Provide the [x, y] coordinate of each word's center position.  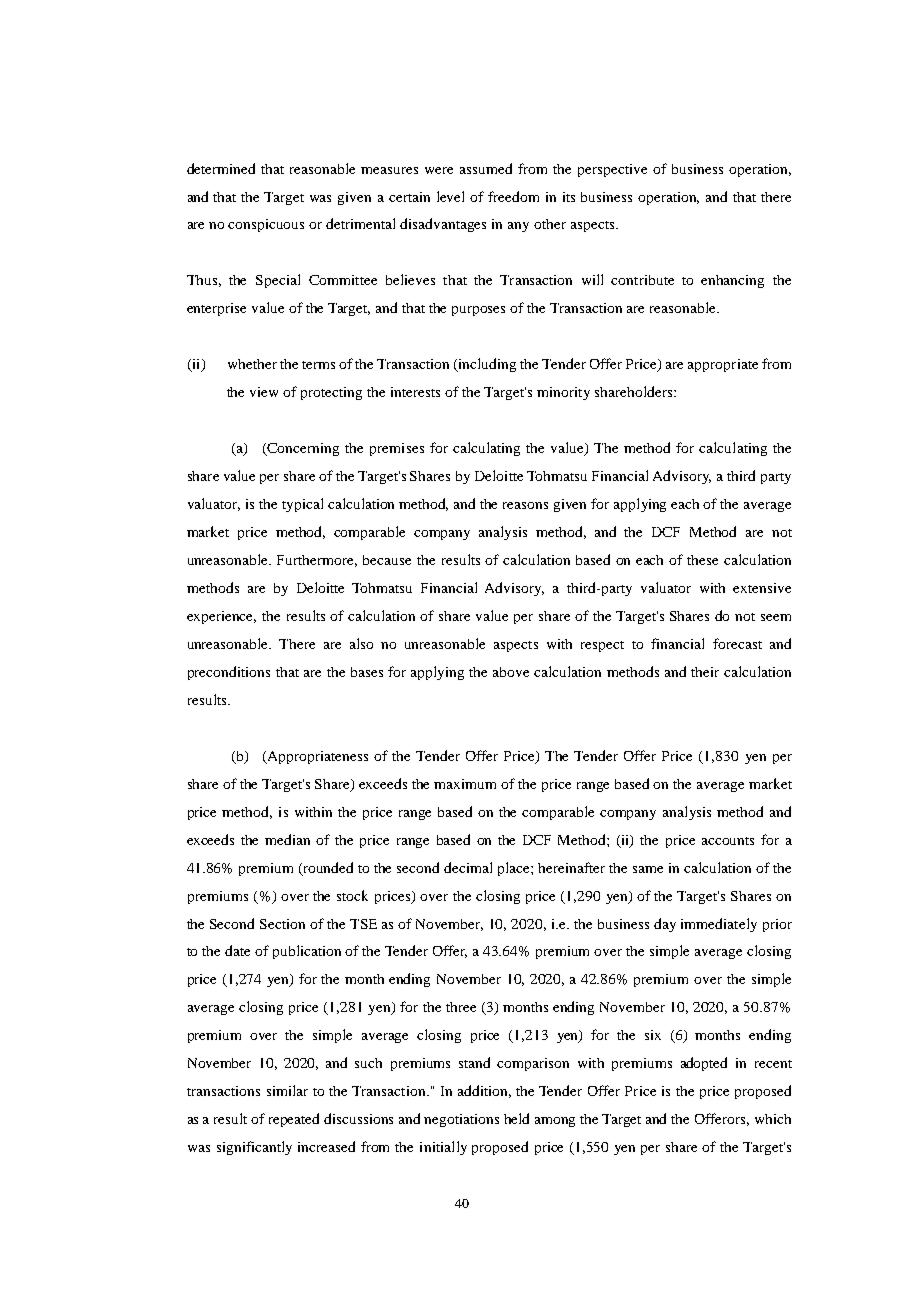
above [511, 672]
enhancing [732, 281]
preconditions [229, 673]
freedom [513, 196]
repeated [294, 1120]
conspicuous [266, 225]
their [705, 672]
